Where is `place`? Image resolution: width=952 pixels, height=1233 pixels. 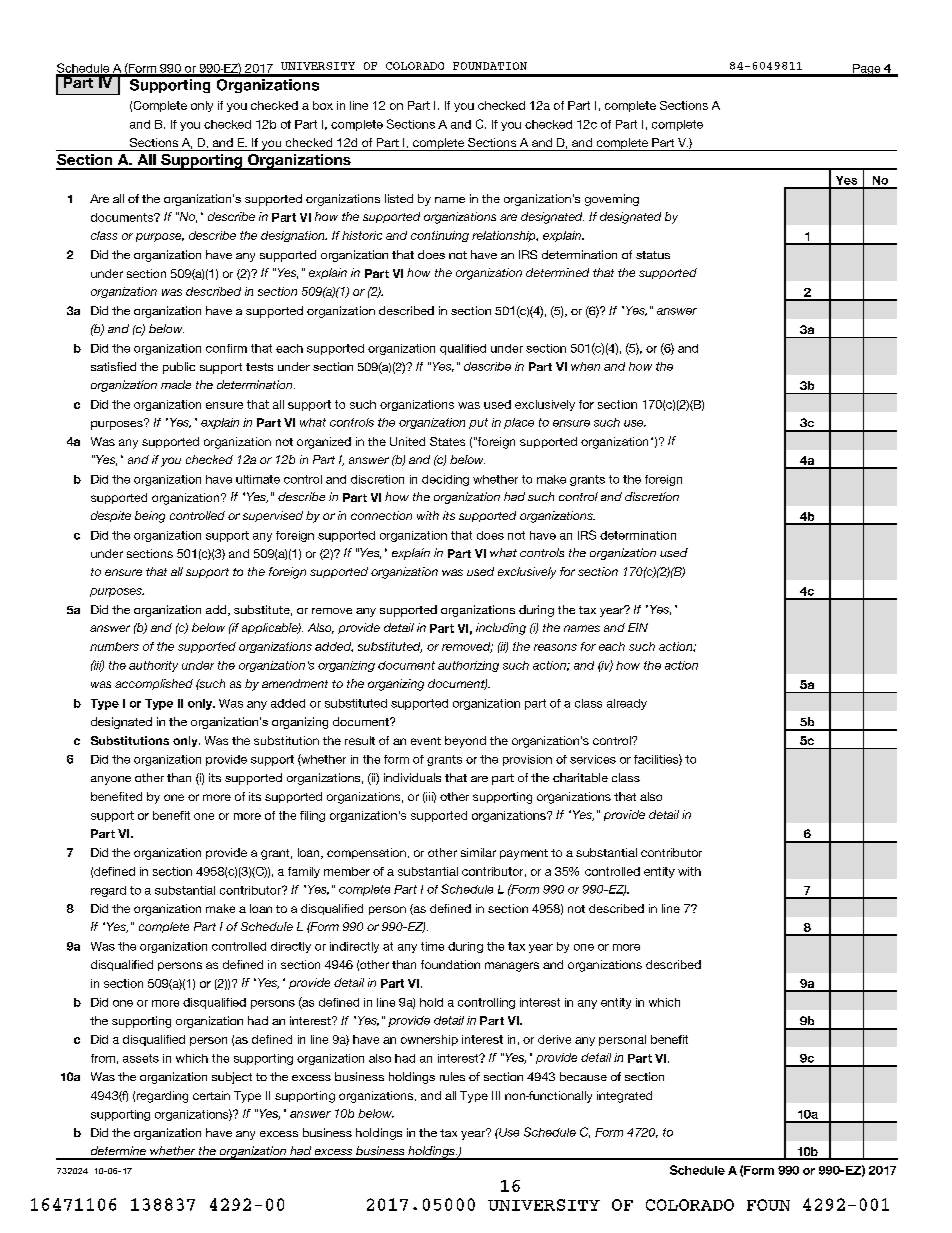 place is located at coordinates (519, 423).
